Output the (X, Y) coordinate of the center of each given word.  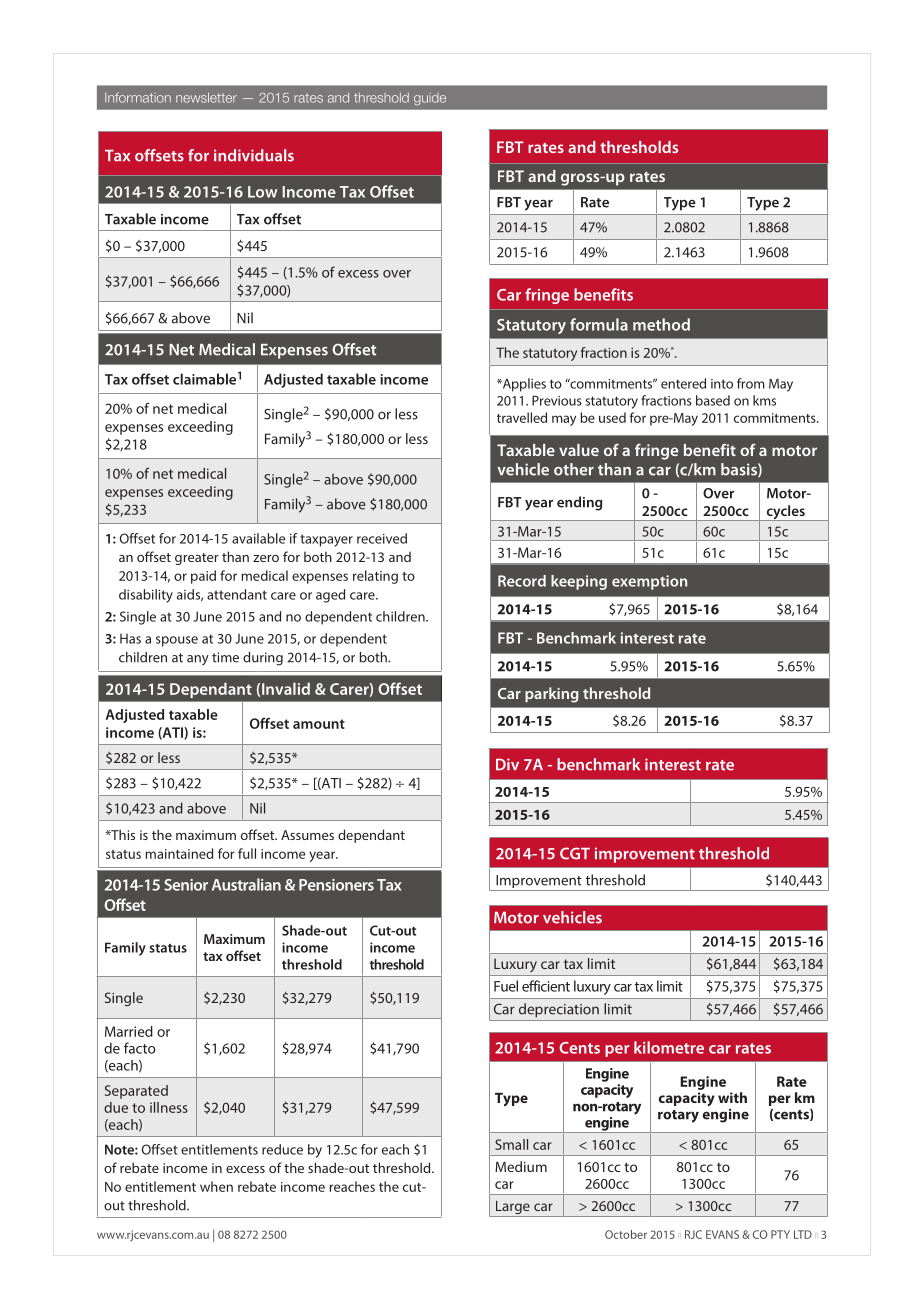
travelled (522, 417)
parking (552, 695)
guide (430, 99)
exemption (649, 582)
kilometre (669, 1047)
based (713, 400)
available (259, 538)
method (661, 324)
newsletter (206, 97)
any (198, 660)
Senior (186, 885)
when (216, 1186)
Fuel (506, 986)
